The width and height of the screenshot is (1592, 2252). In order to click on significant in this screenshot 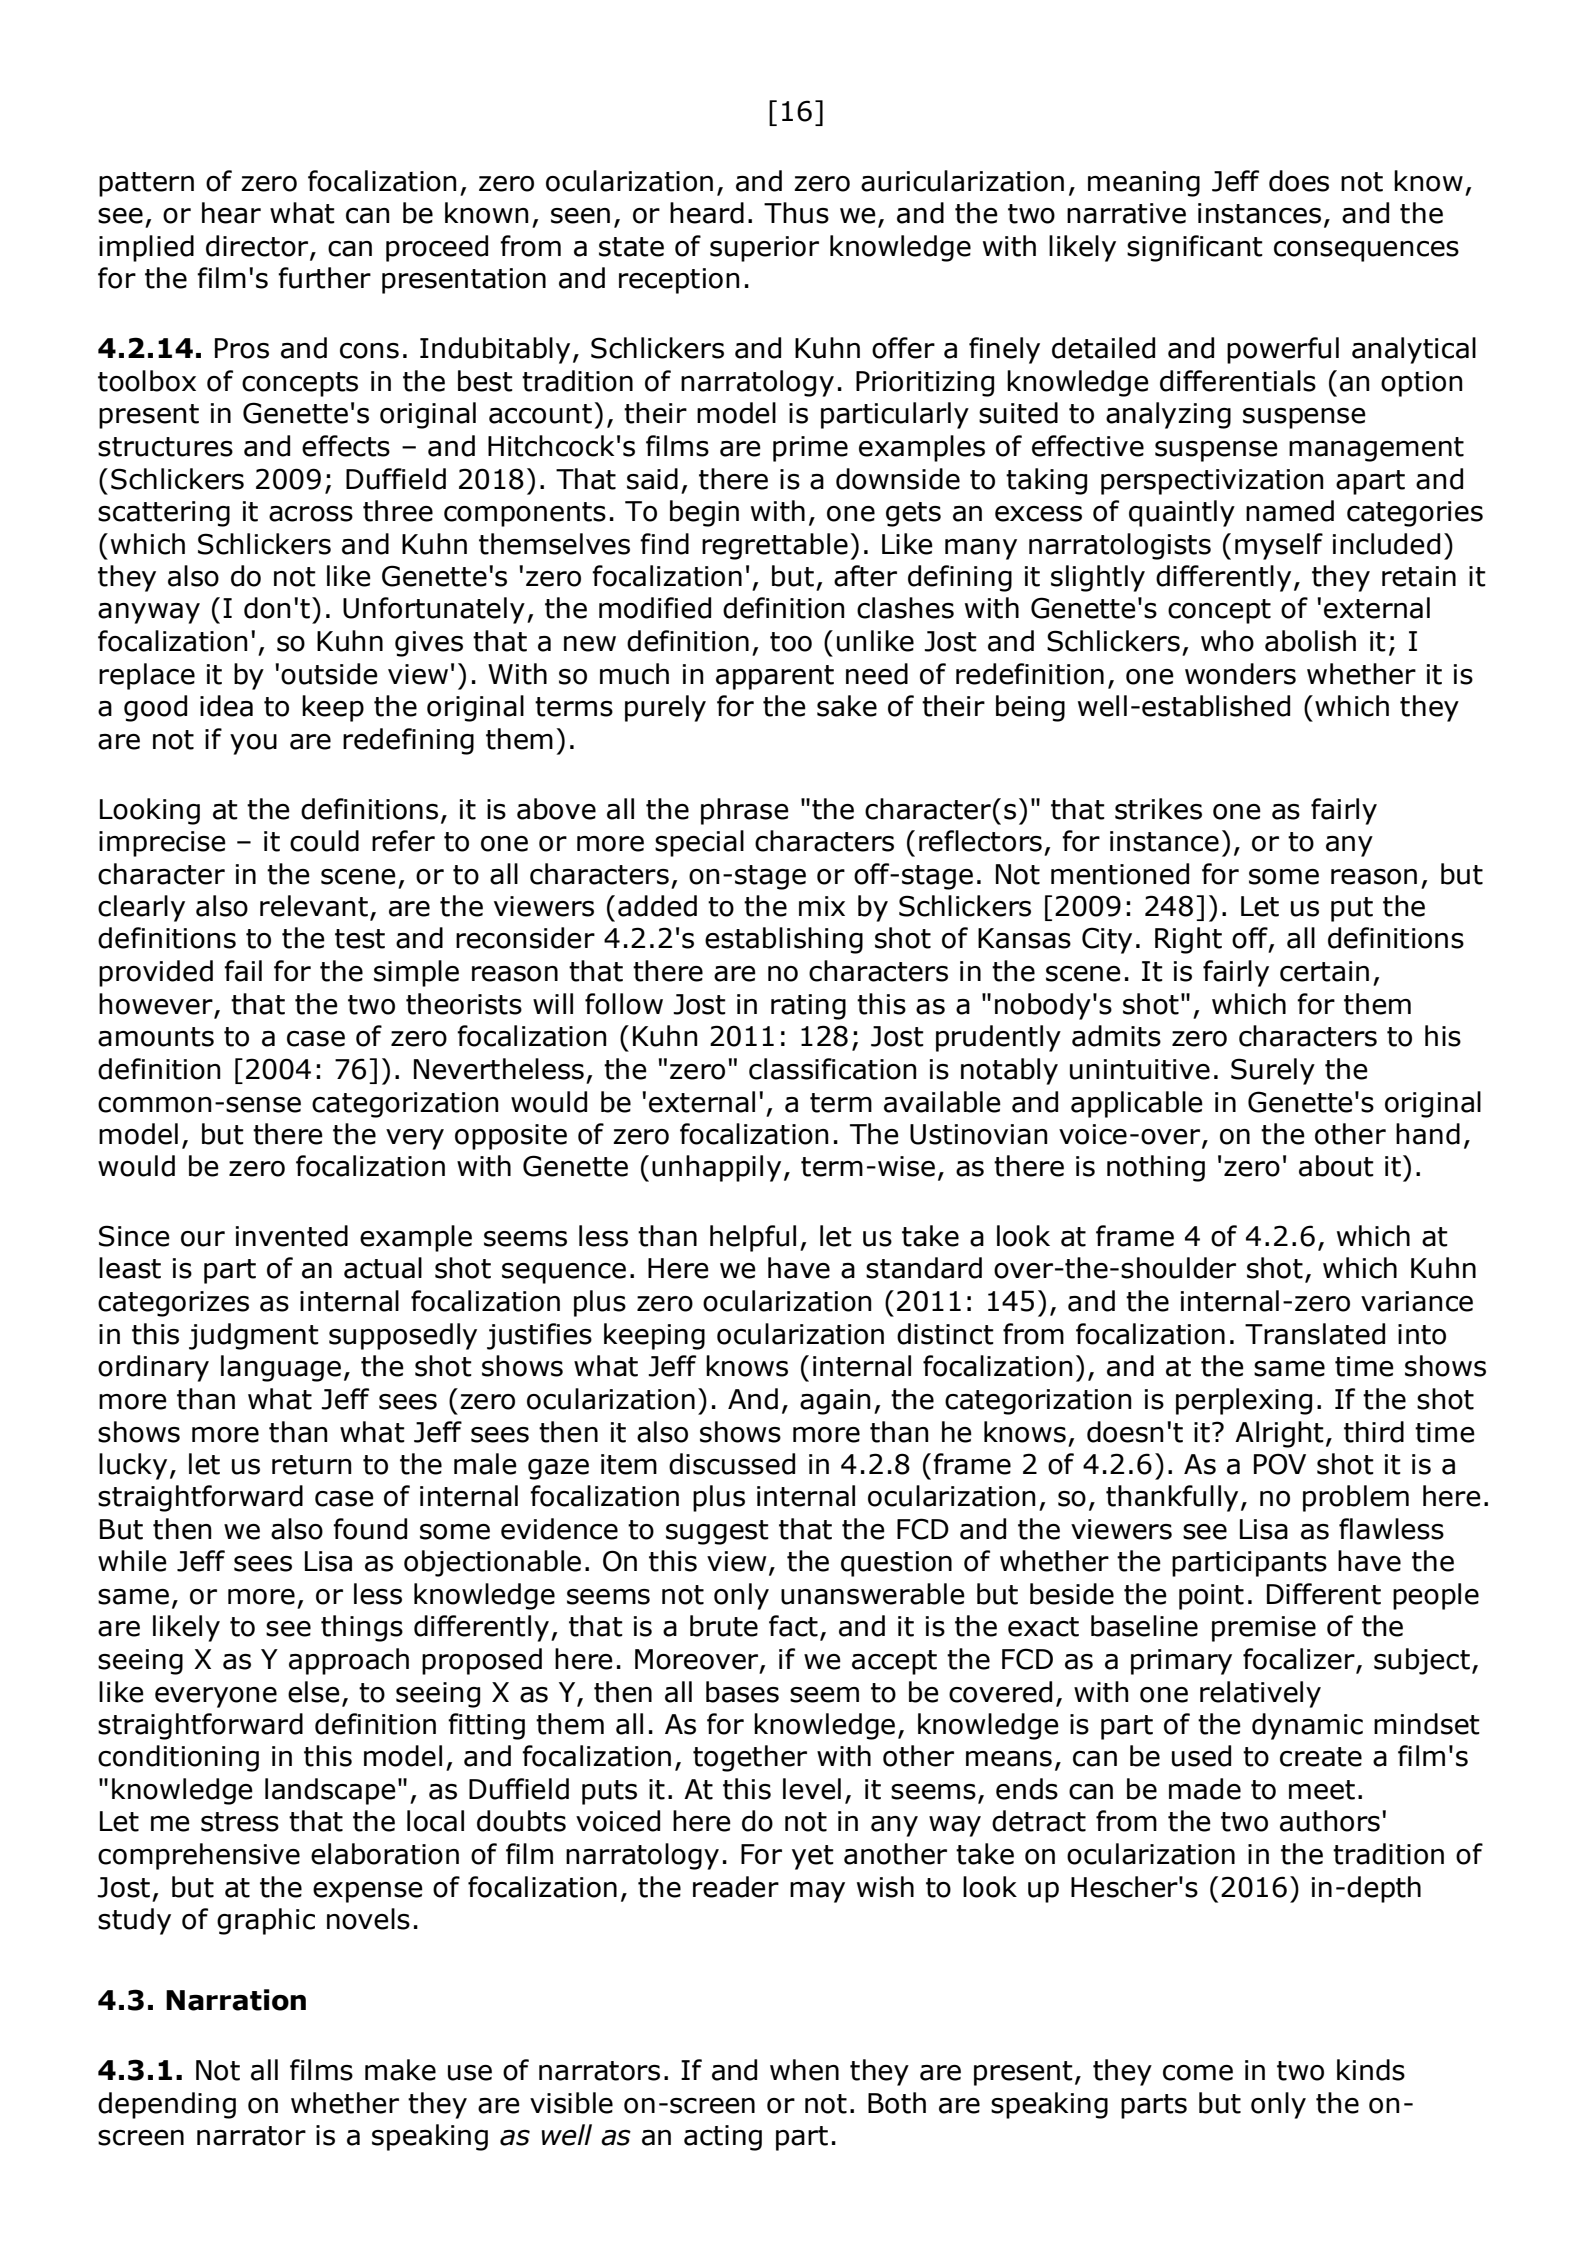, I will do `click(1195, 248)`.
